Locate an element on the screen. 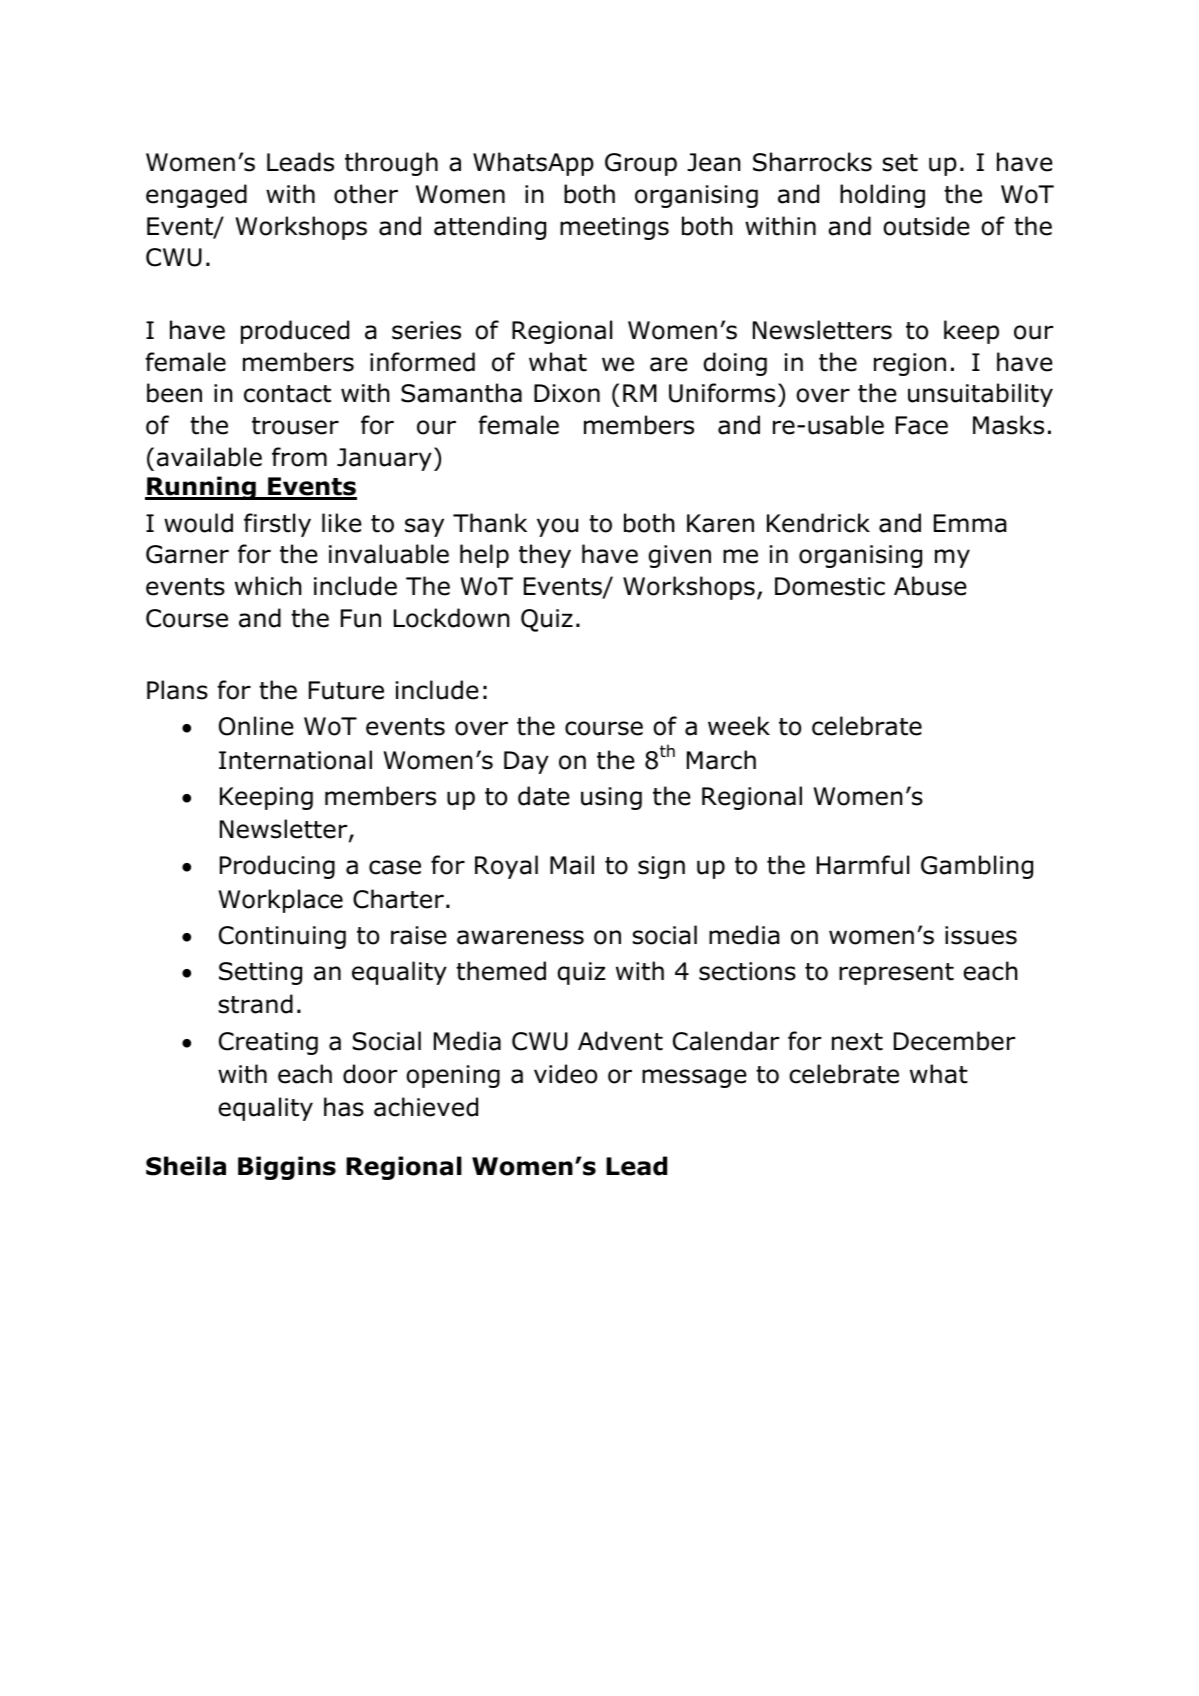  they is located at coordinates (545, 556).
